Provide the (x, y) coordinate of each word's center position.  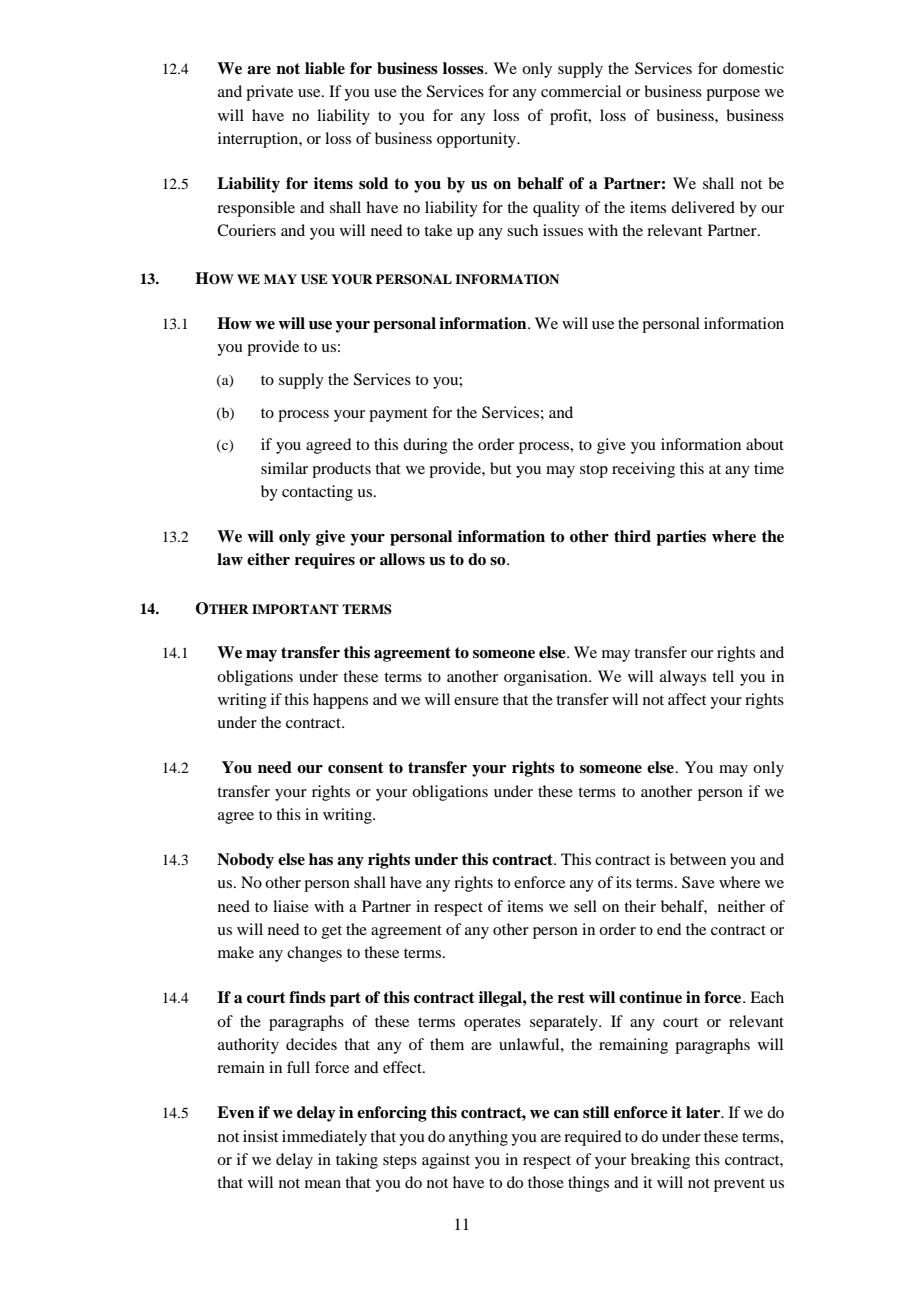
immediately (324, 1138)
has (321, 859)
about (765, 444)
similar (284, 468)
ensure (476, 701)
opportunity (478, 140)
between (698, 859)
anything (478, 1138)
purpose (733, 95)
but (501, 468)
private (269, 93)
